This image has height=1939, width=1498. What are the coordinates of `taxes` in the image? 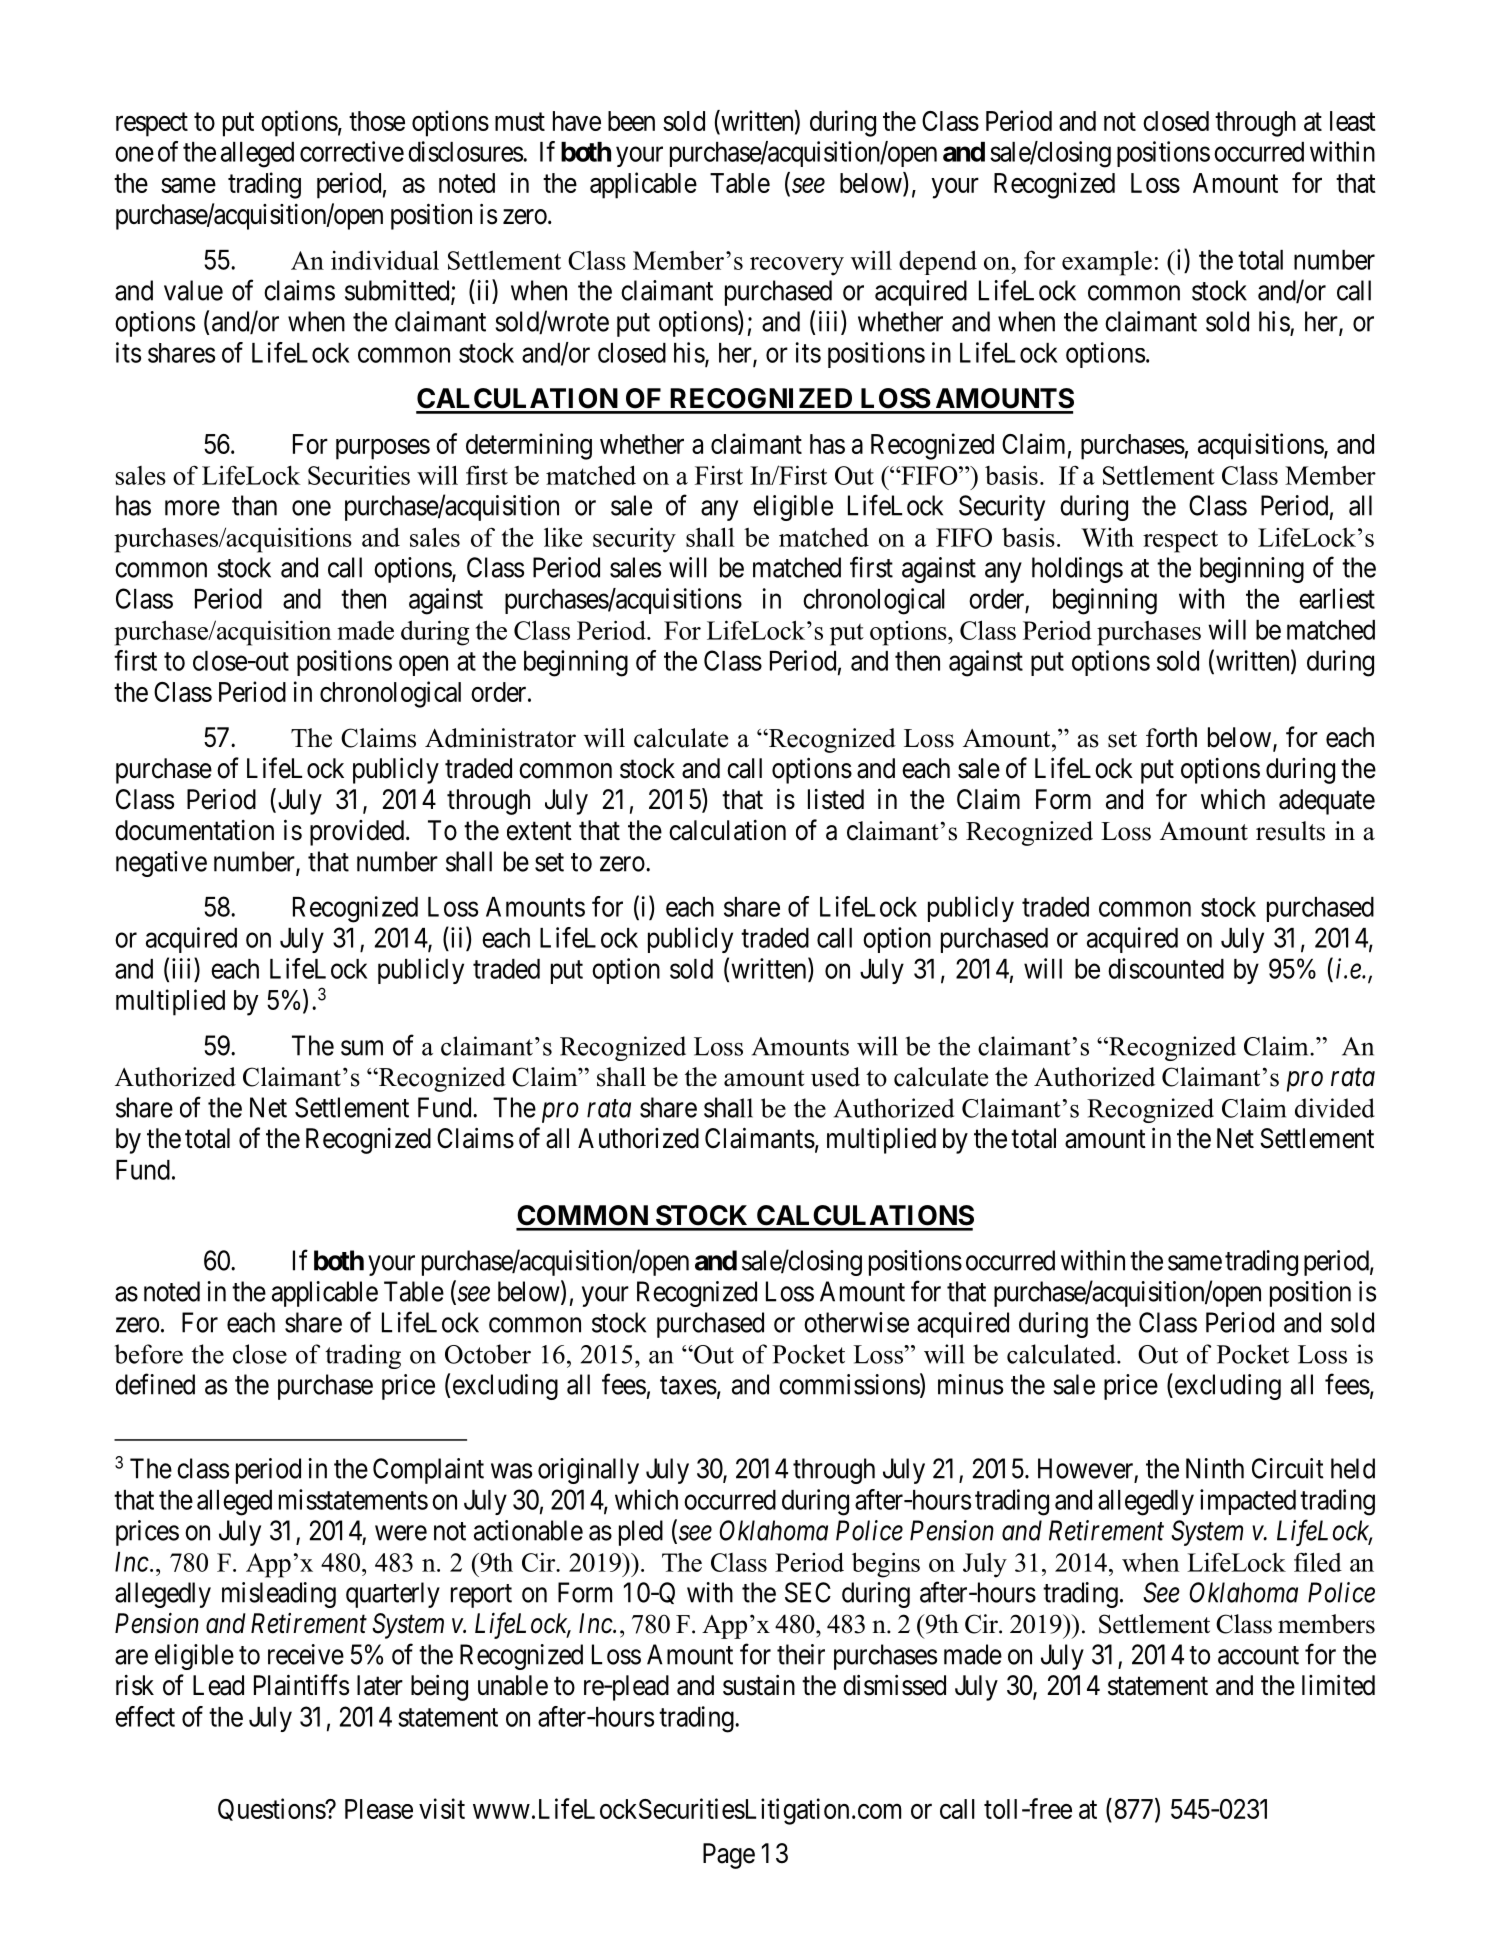 It's located at (688, 1385).
